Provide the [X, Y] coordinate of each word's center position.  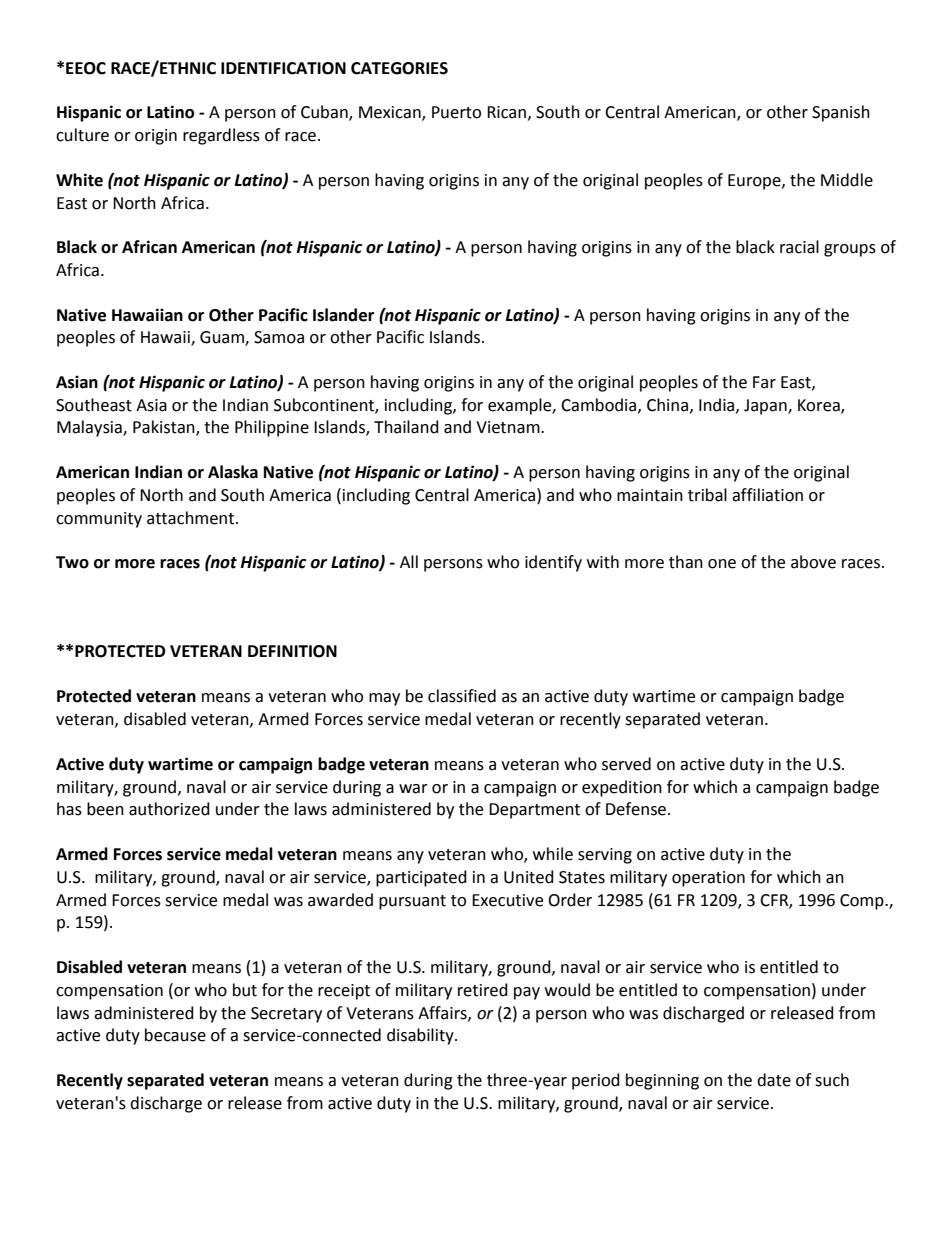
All [409, 561]
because [175, 1035]
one [722, 564]
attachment [192, 518]
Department [534, 811]
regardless [221, 136]
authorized [169, 809]
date [774, 1080]
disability [421, 1036]
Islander [343, 315]
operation [708, 879]
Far [764, 382]
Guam [223, 338]
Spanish [841, 113]
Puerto [456, 112]
